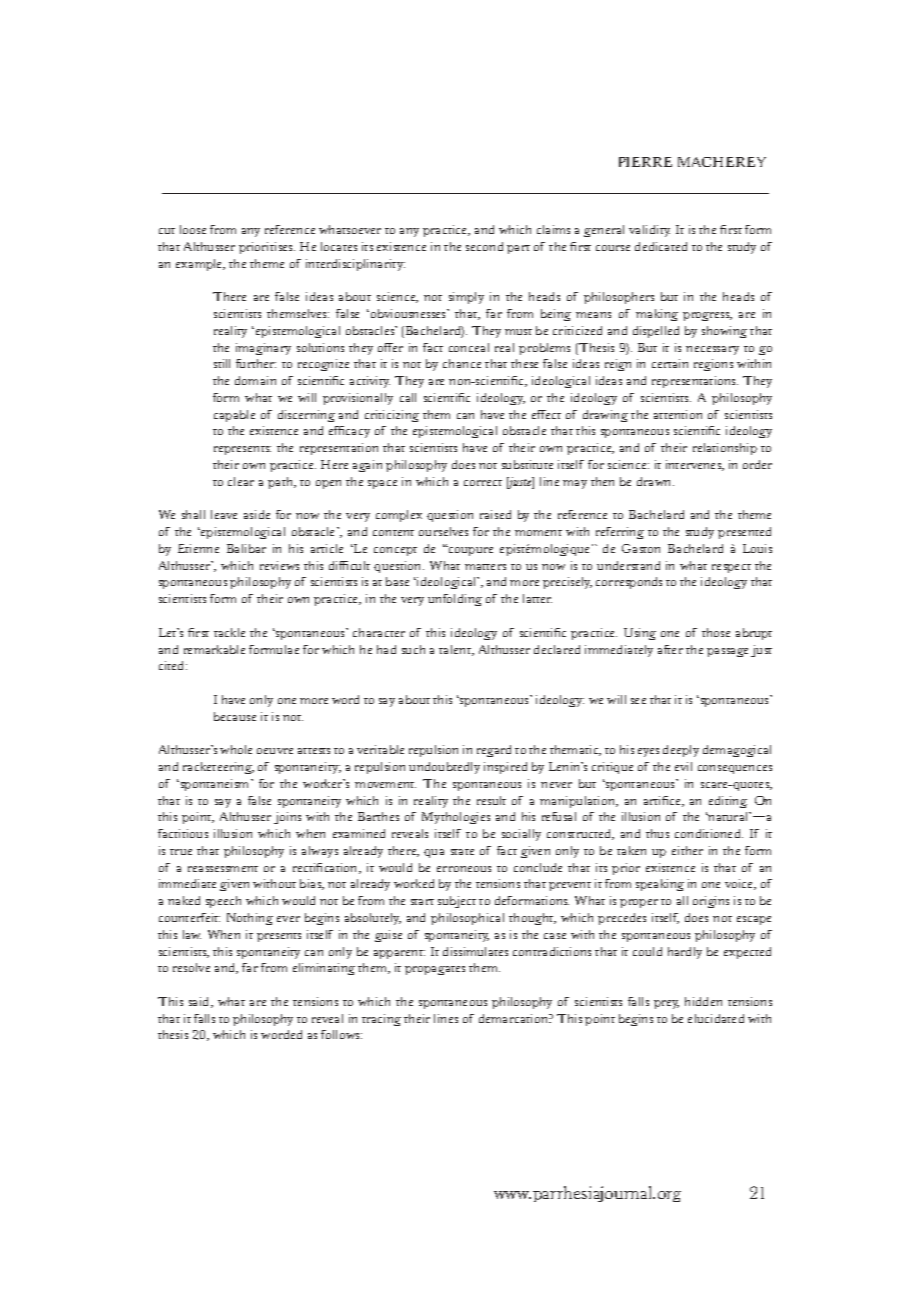 The image size is (924, 1308). I want to click on clear, so click(241, 481).
